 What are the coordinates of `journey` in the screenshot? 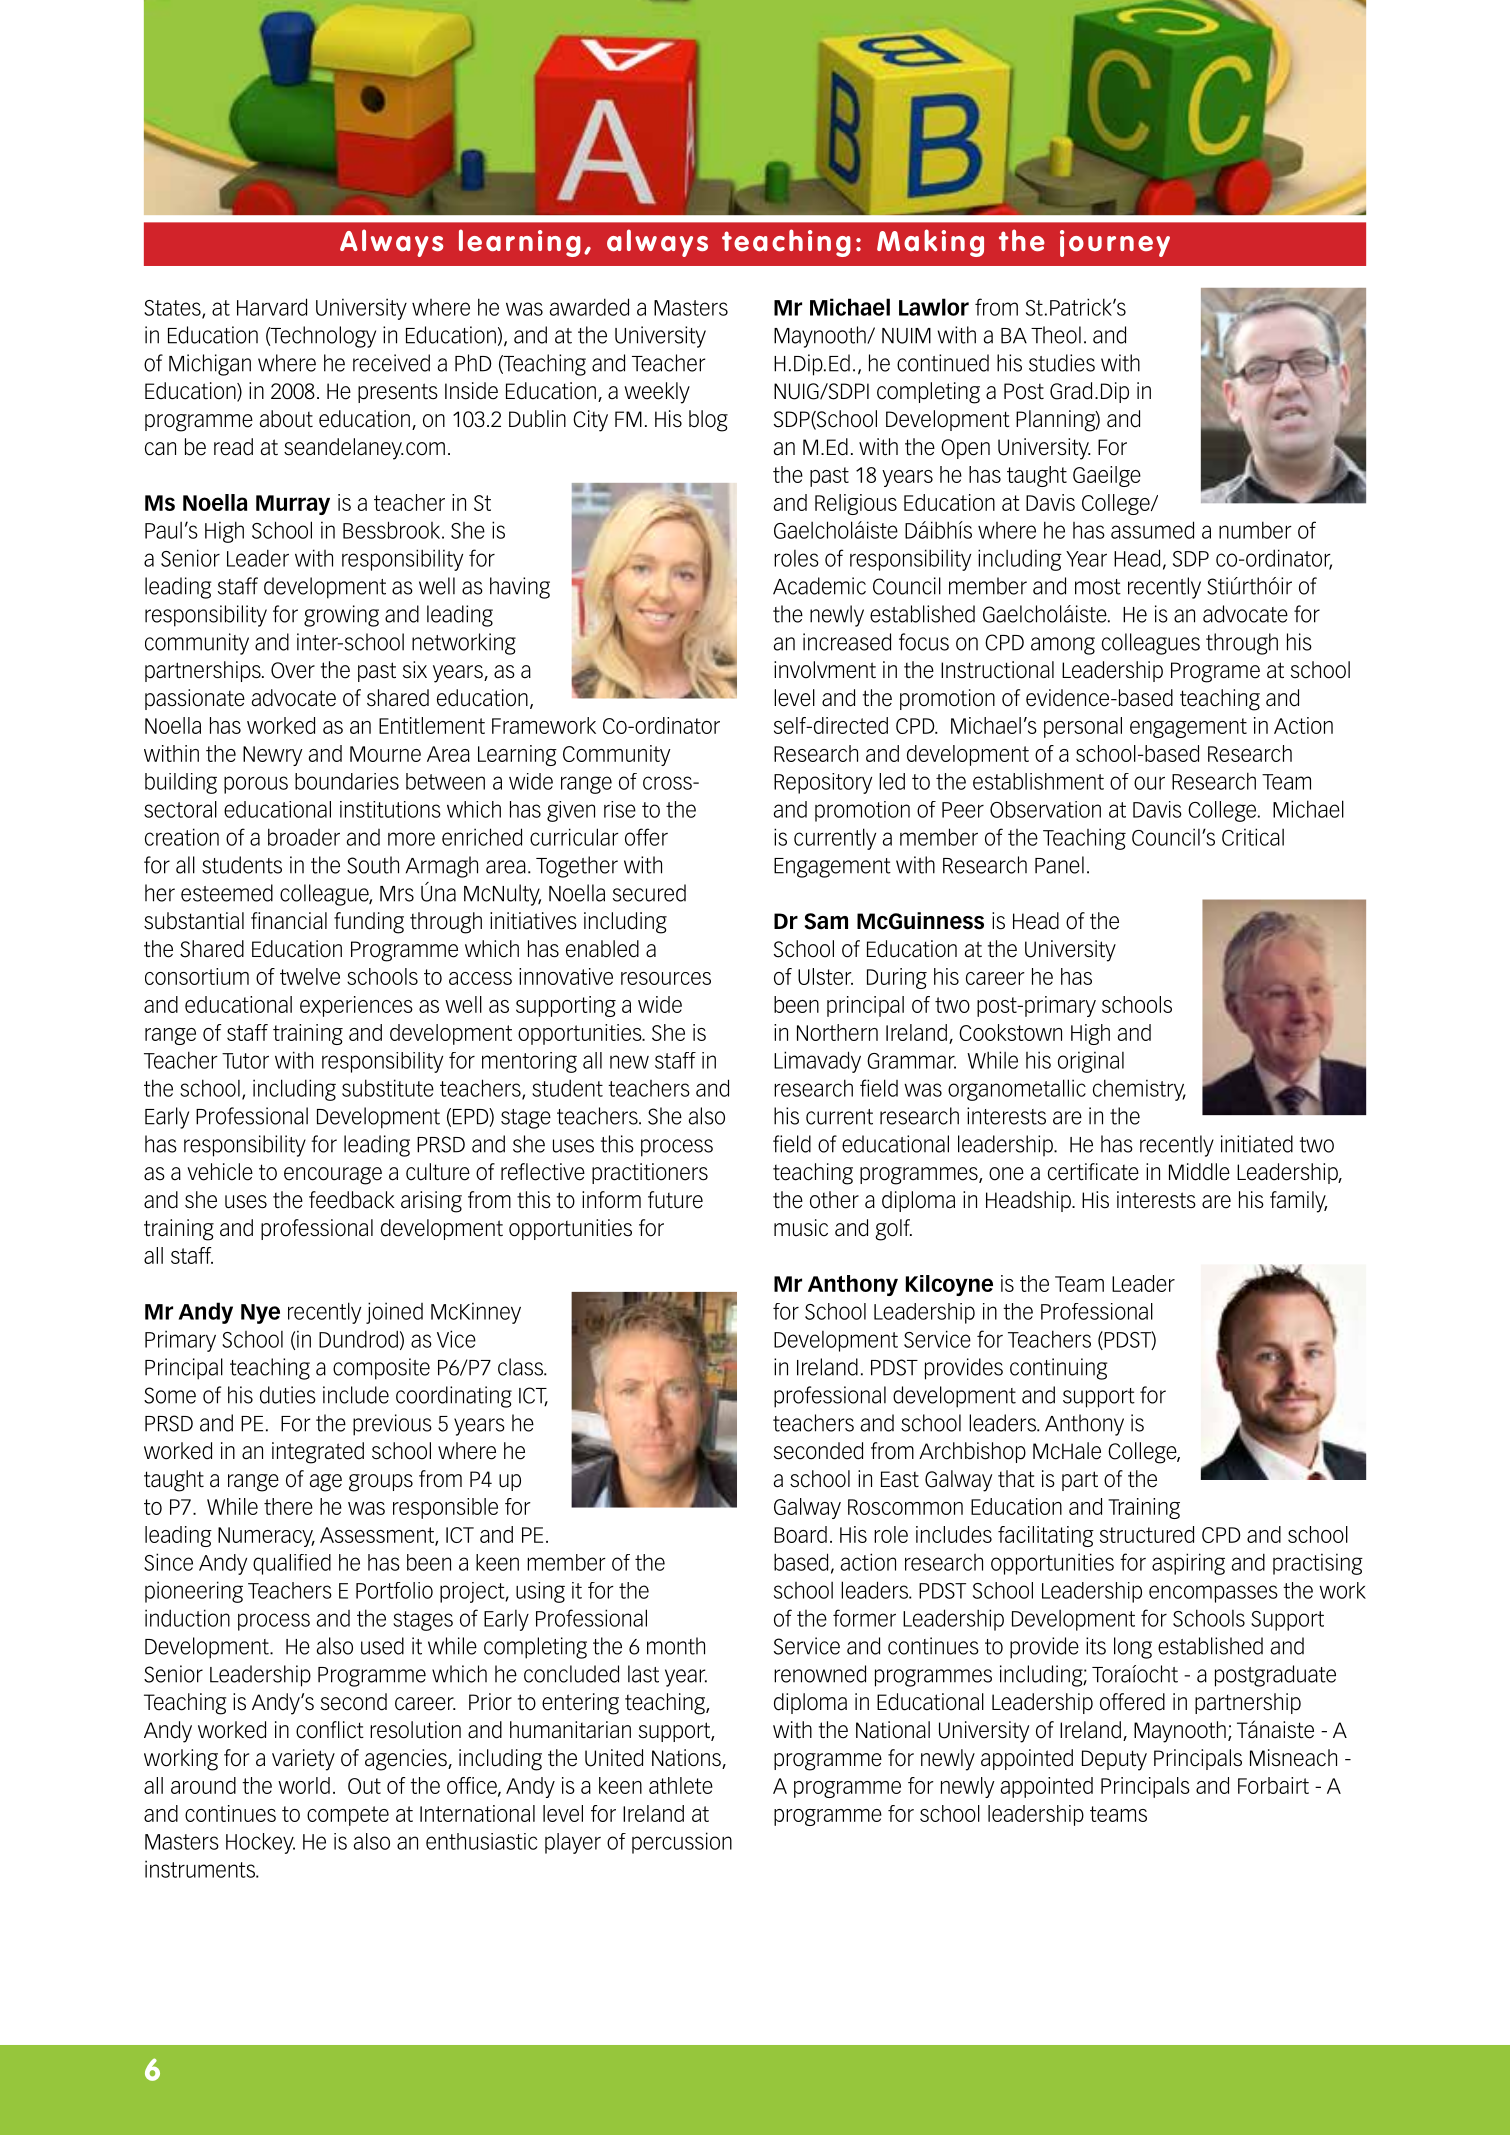 It's located at (1115, 243).
